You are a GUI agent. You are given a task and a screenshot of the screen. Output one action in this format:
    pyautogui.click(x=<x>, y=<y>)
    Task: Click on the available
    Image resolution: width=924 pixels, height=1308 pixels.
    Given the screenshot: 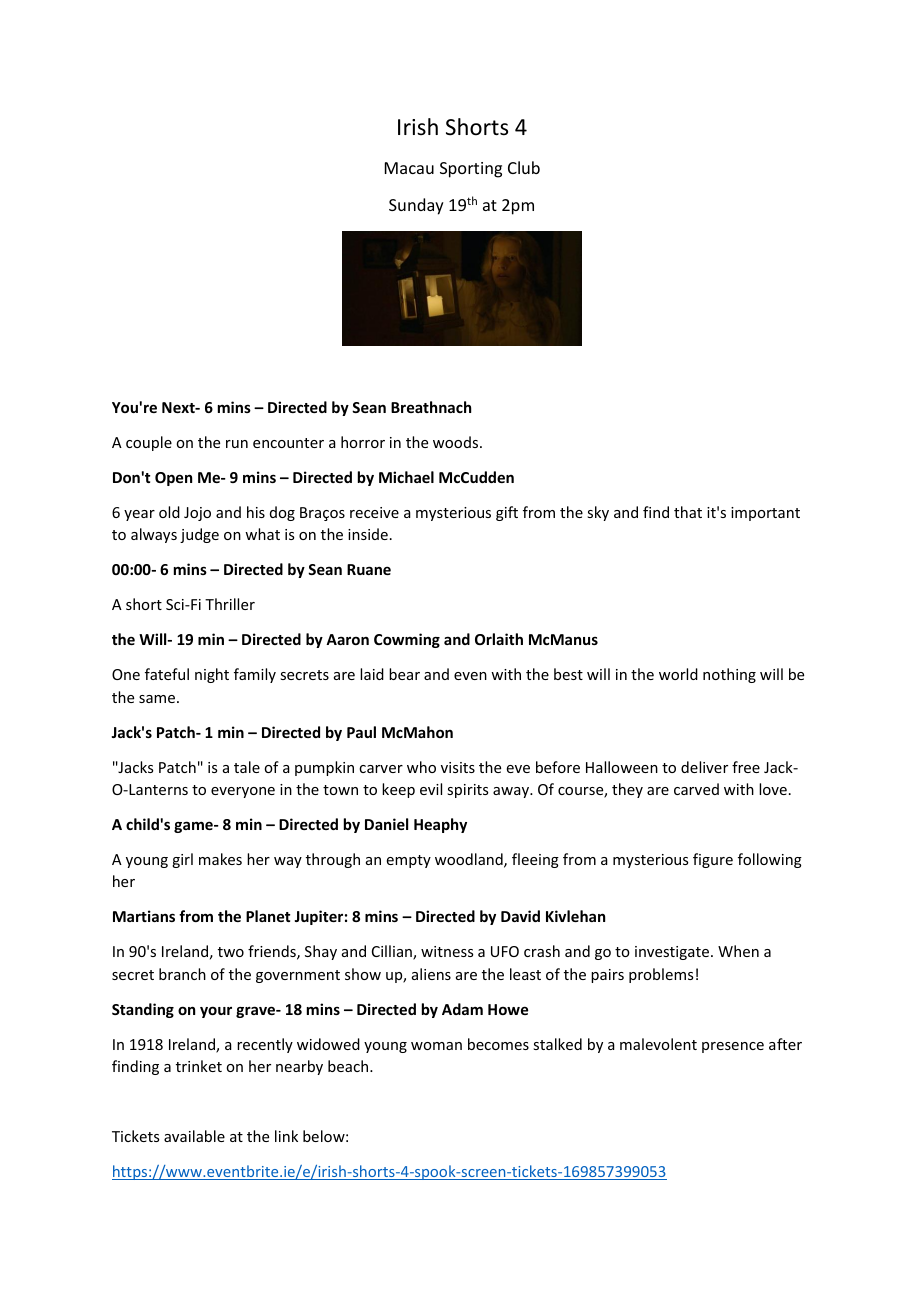 What is the action you would take?
    pyautogui.click(x=194, y=1136)
